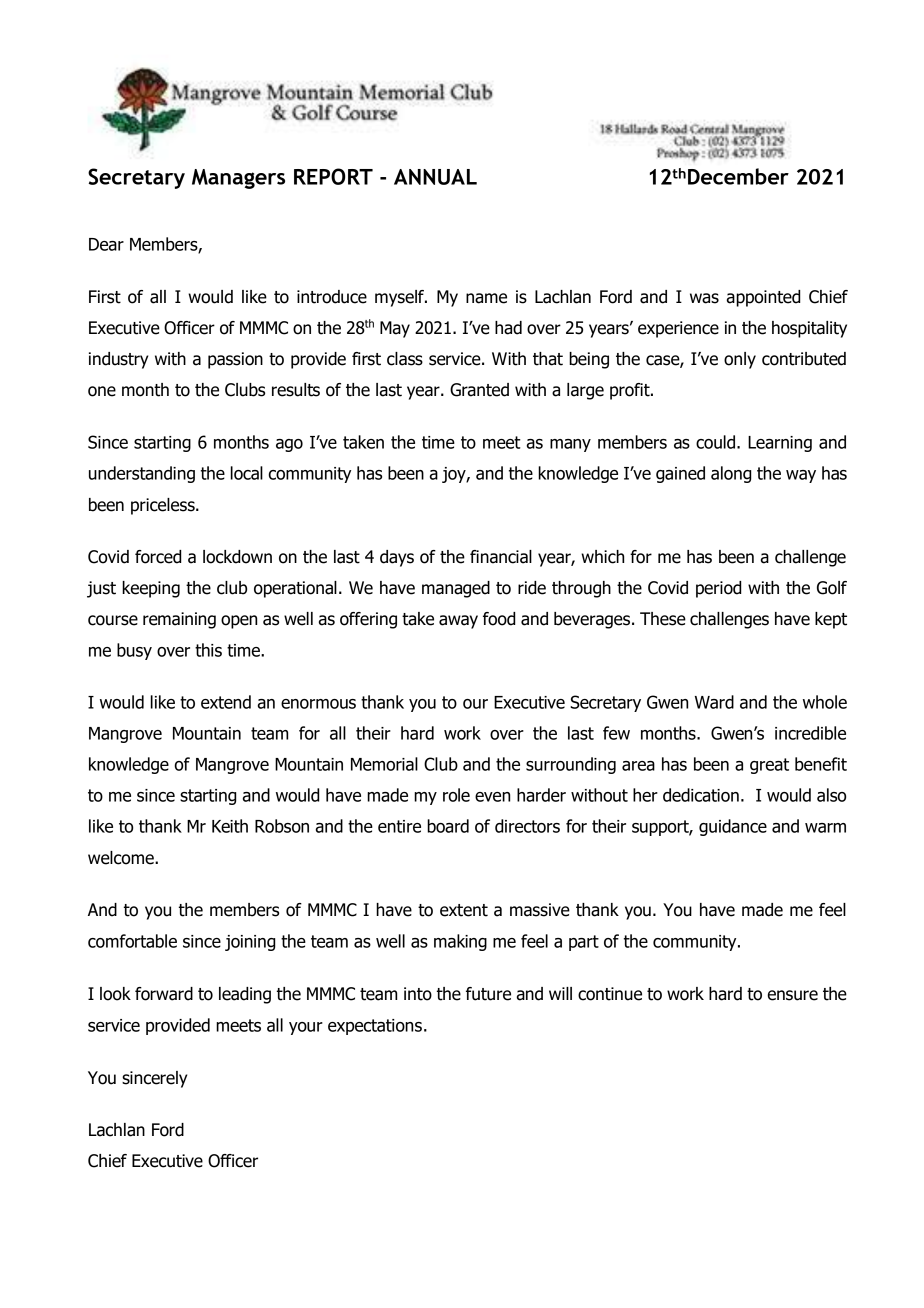  What do you see at coordinates (245, 995) in the image?
I see `leading` at bounding box center [245, 995].
